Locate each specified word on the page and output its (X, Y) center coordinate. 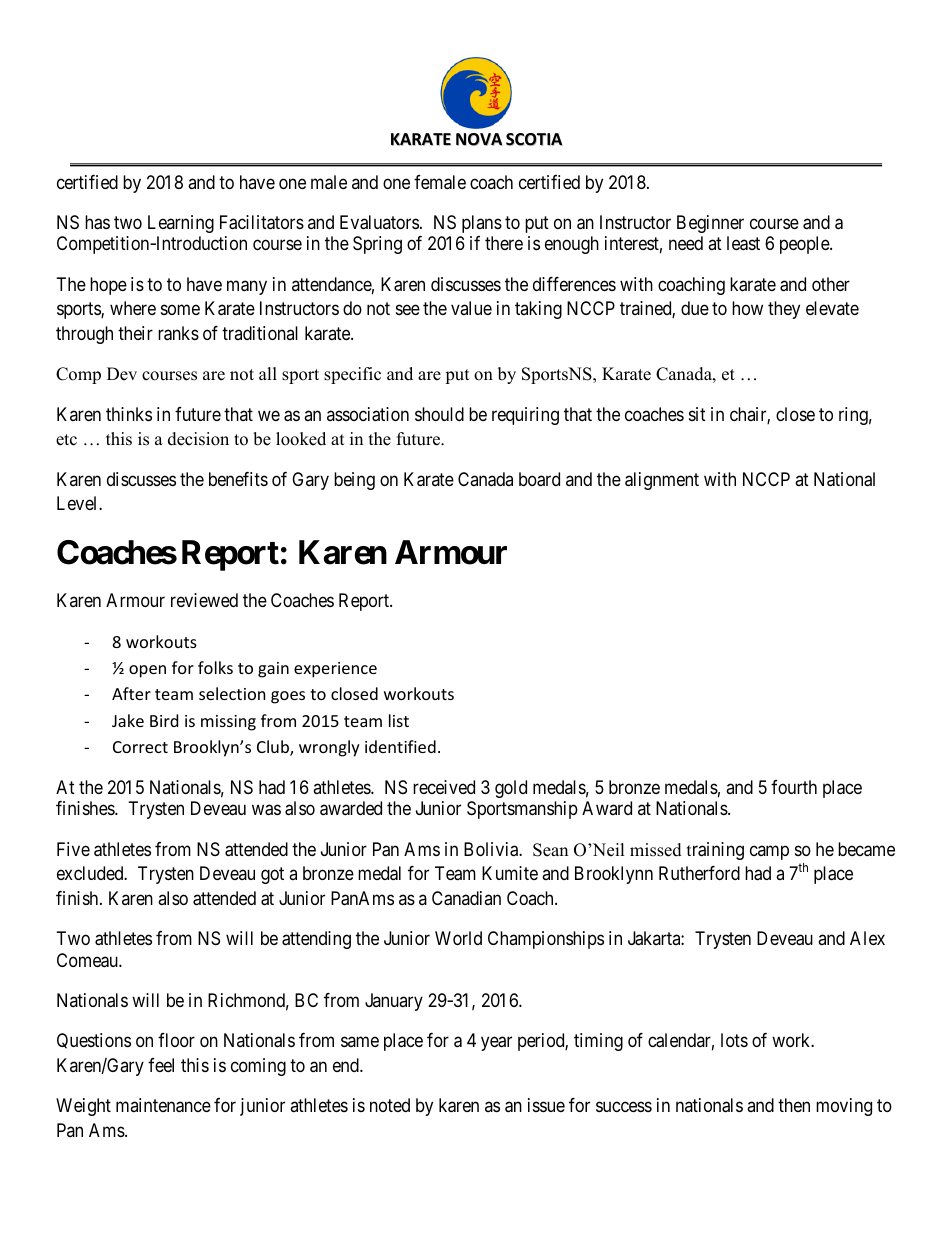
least (743, 243)
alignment (662, 481)
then (794, 1105)
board (539, 479)
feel (161, 1065)
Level (78, 503)
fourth (794, 787)
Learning (181, 224)
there (504, 243)
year (496, 1044)
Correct (140, 747)
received (444, 787)
